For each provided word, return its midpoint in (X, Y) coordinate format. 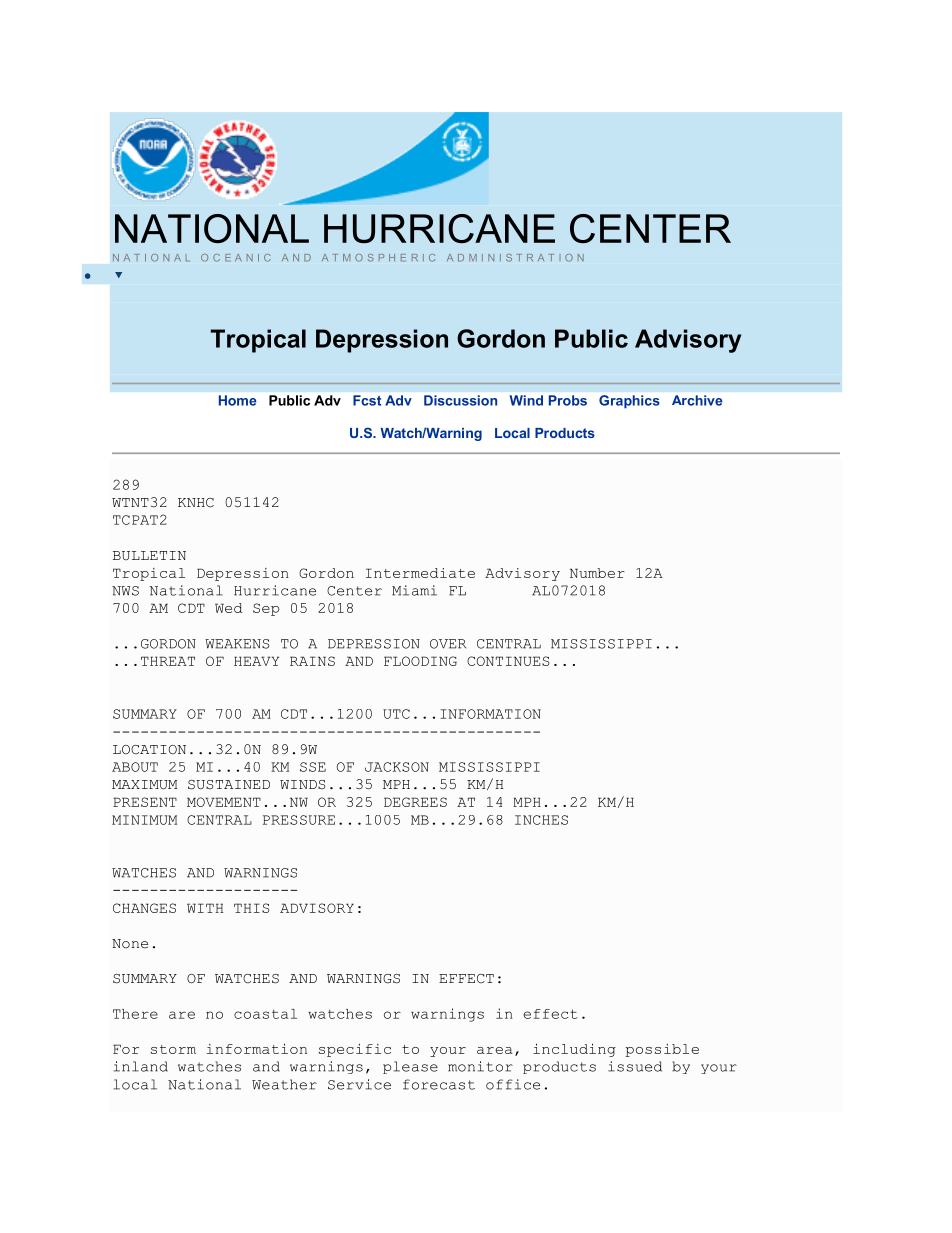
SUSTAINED (229, 785)
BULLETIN (149, 555)
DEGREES (415, 802)
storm (173, 1049)
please (410, 1067)
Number (597, 573)
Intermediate (420, 573)
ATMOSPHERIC (378, 258)
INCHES (541, 820)
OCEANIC (236, 258)
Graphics (629, 402)
